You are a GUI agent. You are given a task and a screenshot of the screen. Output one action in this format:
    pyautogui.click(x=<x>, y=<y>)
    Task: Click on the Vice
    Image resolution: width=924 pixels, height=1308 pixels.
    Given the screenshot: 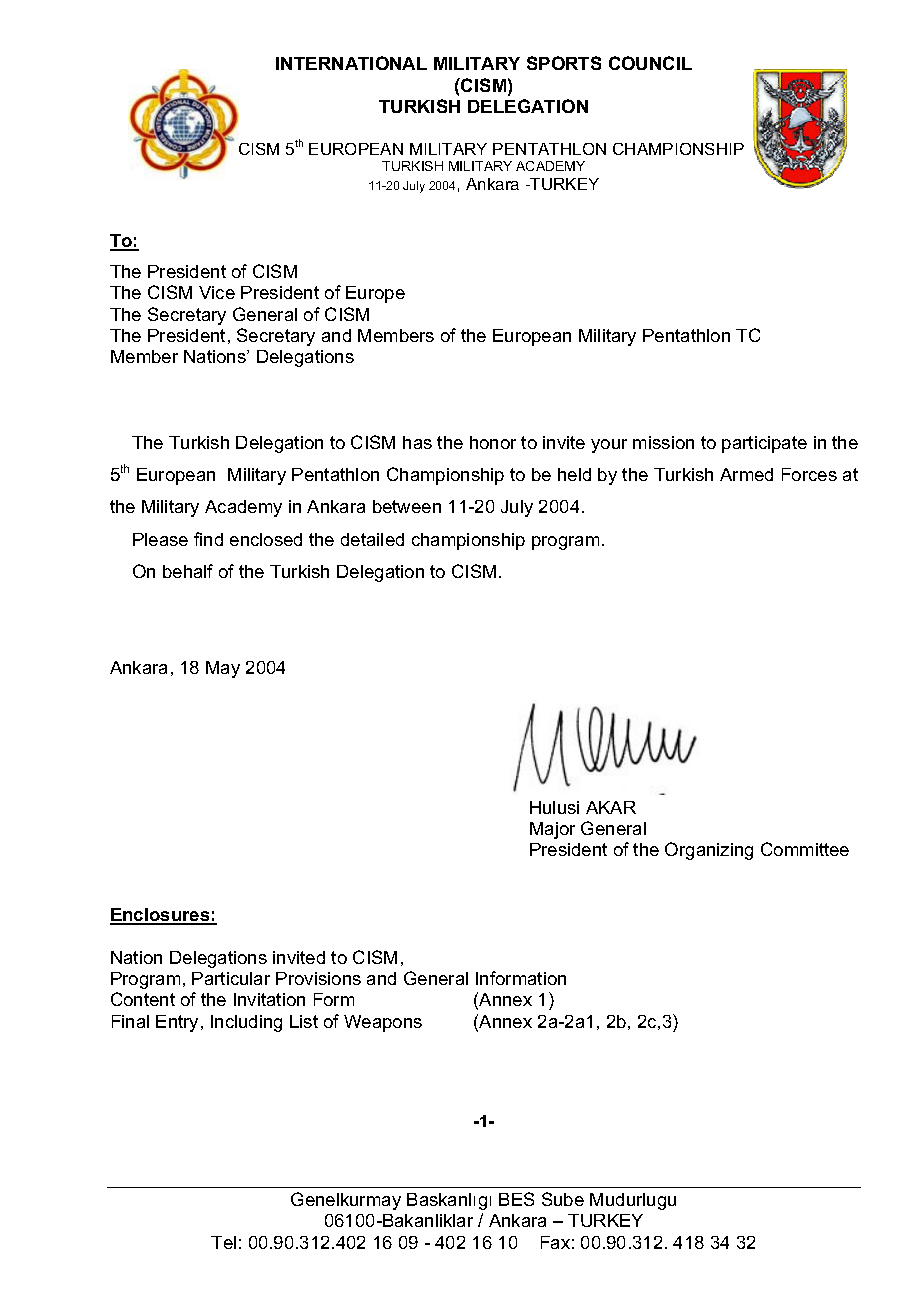 What is the action you would take?
    pyautogui.click(x=217, y=292)
